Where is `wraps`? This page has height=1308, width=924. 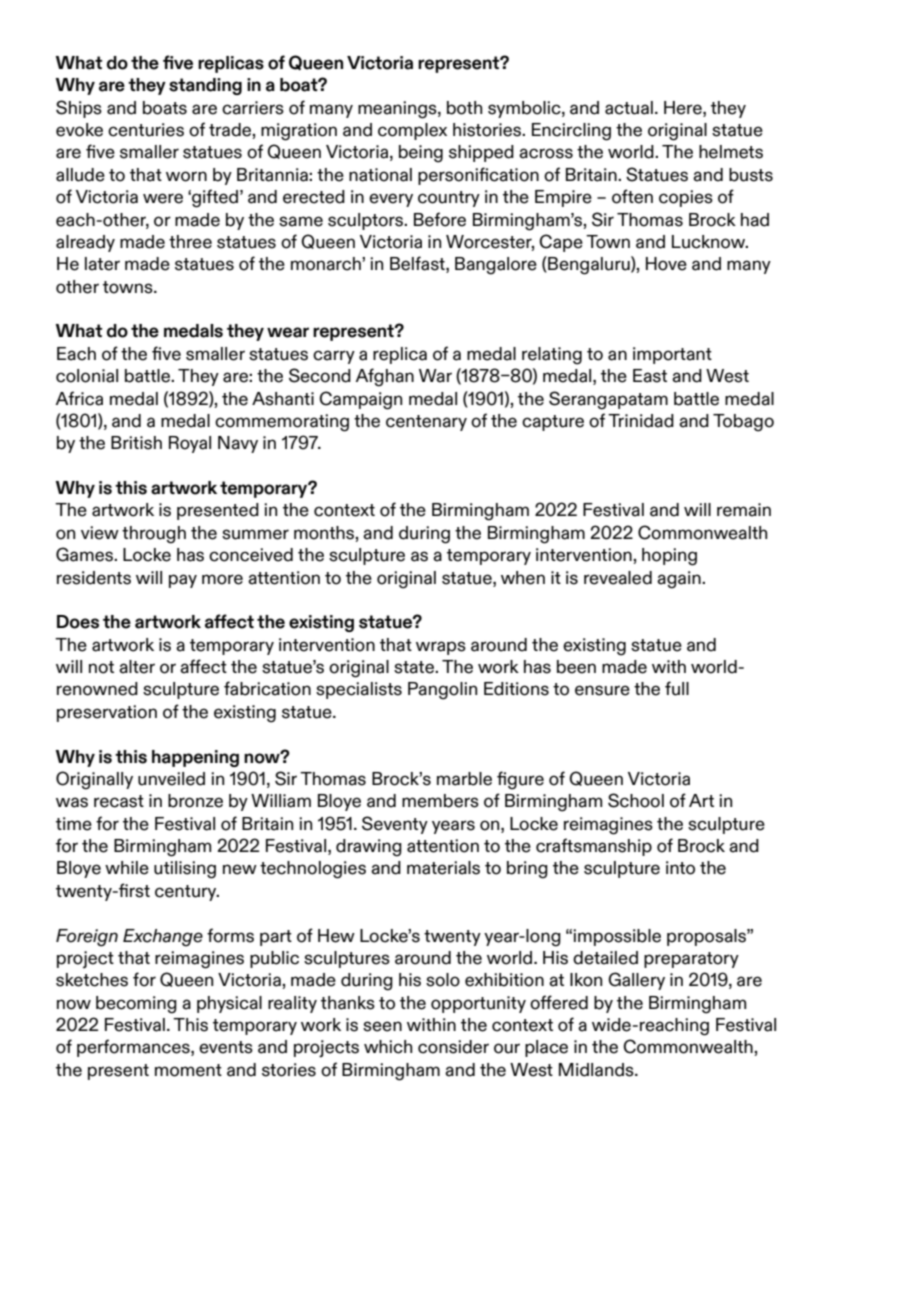
wraps is located at coordinates (441, 648).
